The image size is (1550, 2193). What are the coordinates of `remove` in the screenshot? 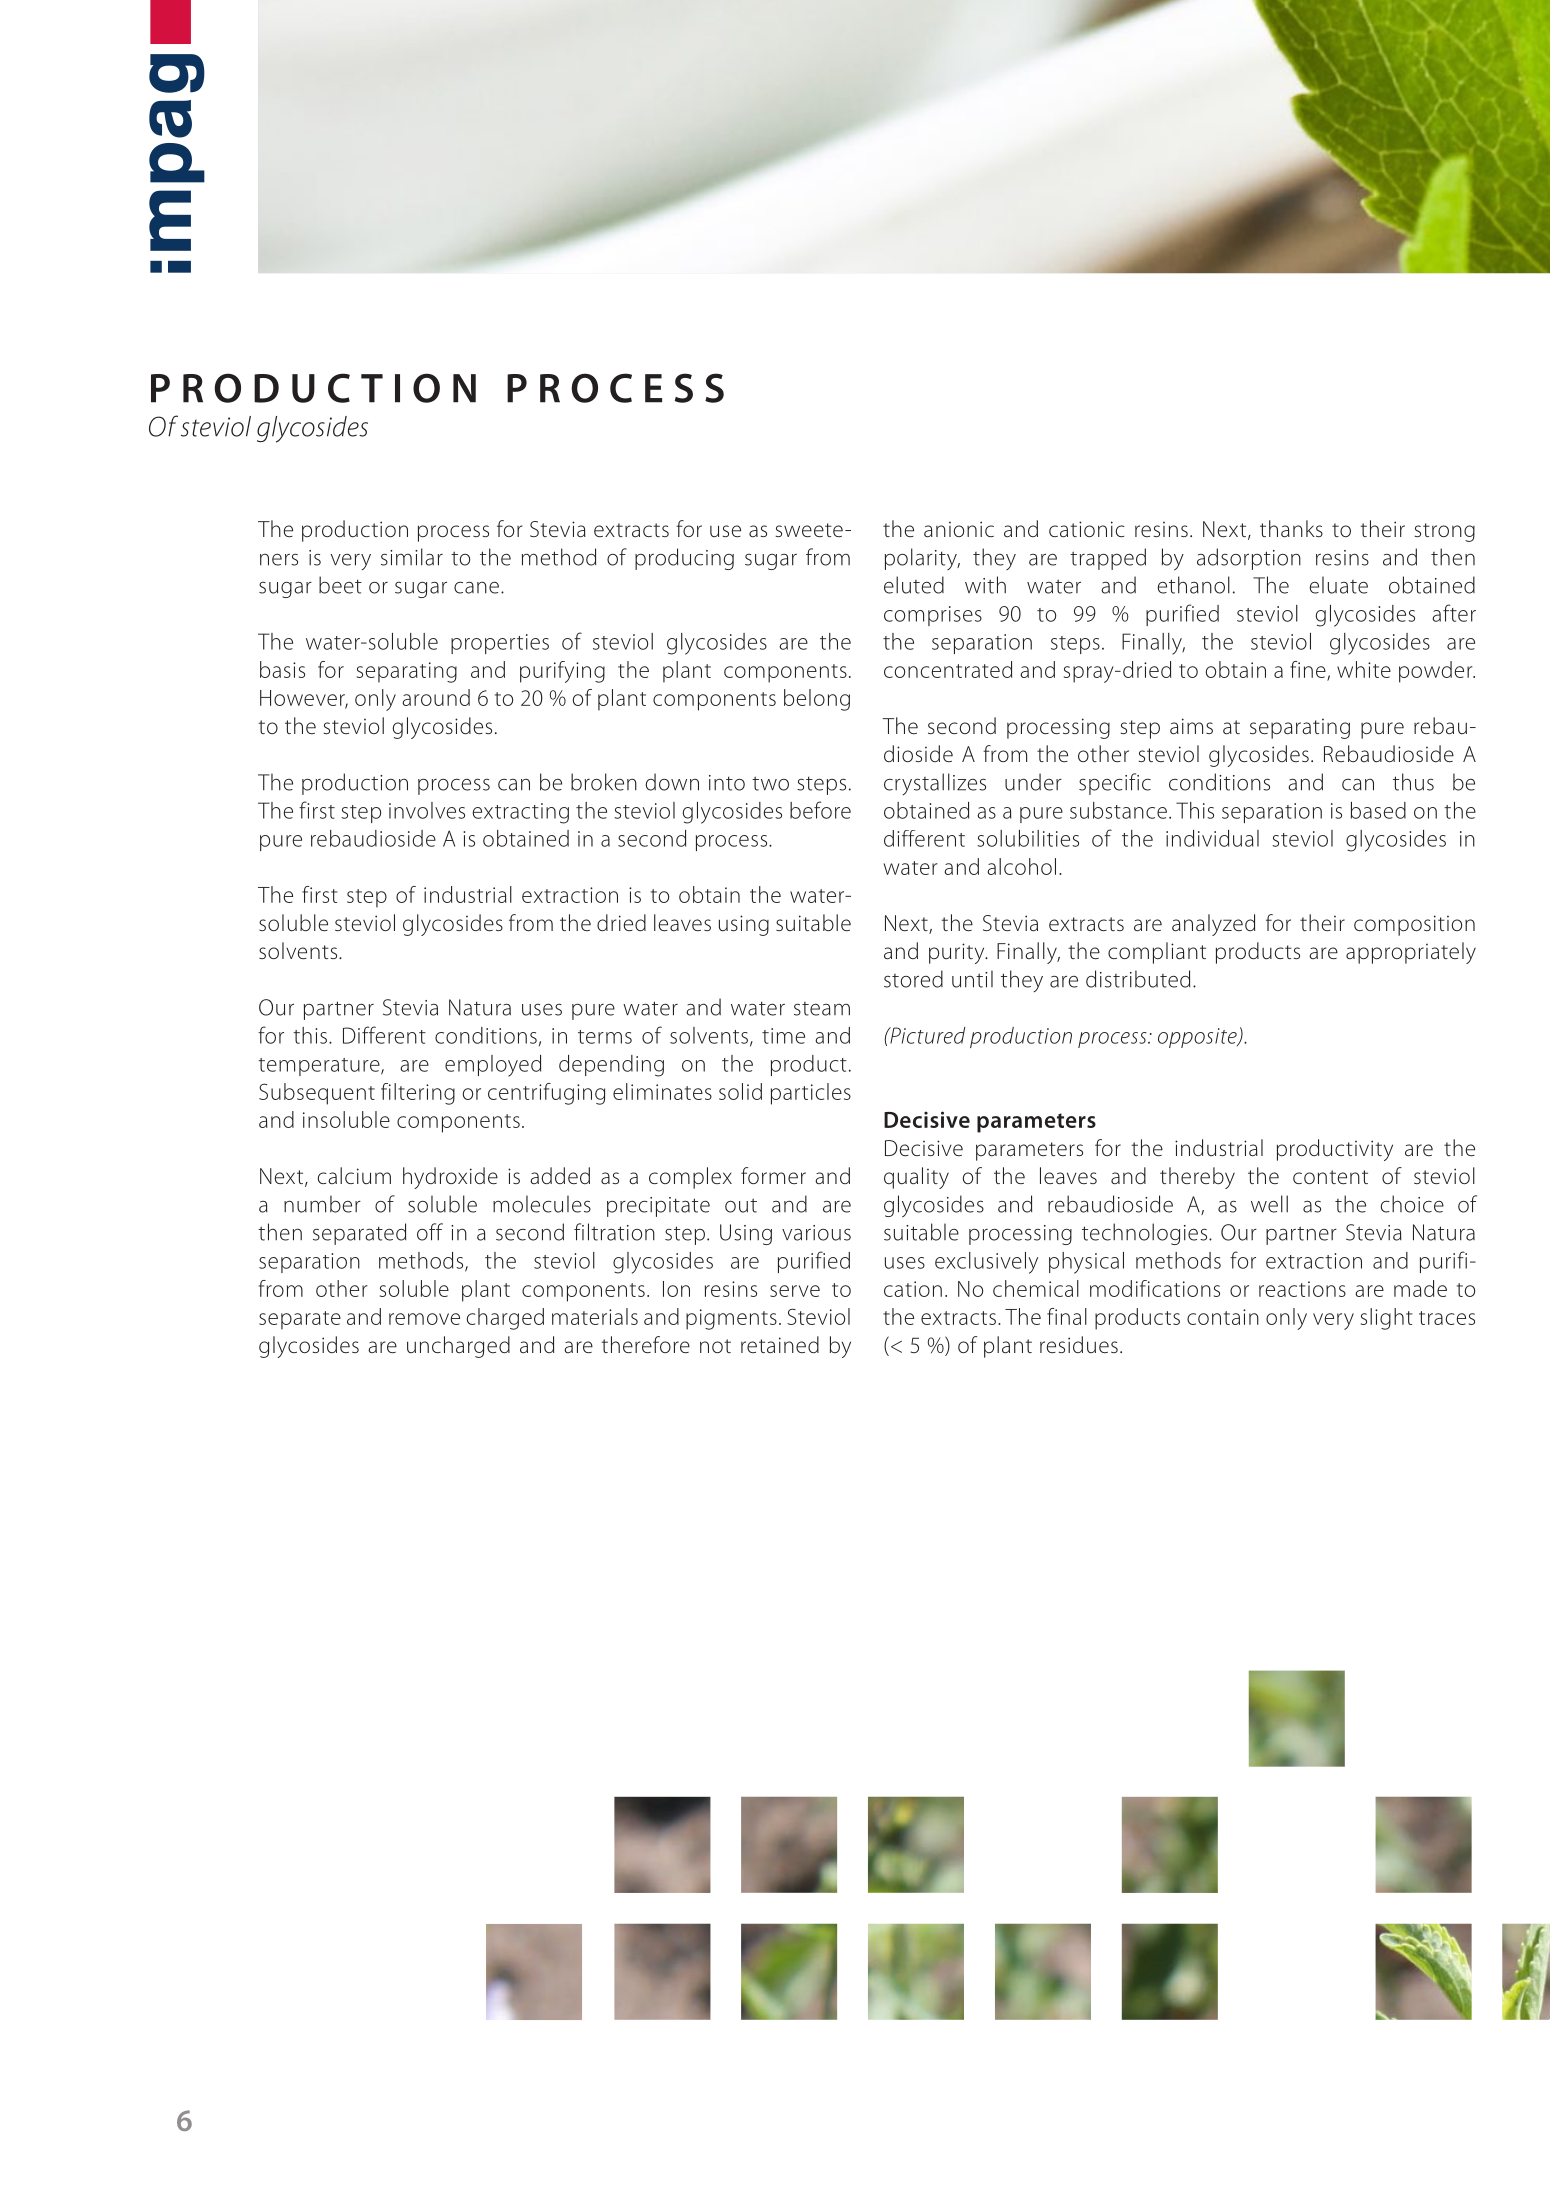 It's located at (424, 1319).
